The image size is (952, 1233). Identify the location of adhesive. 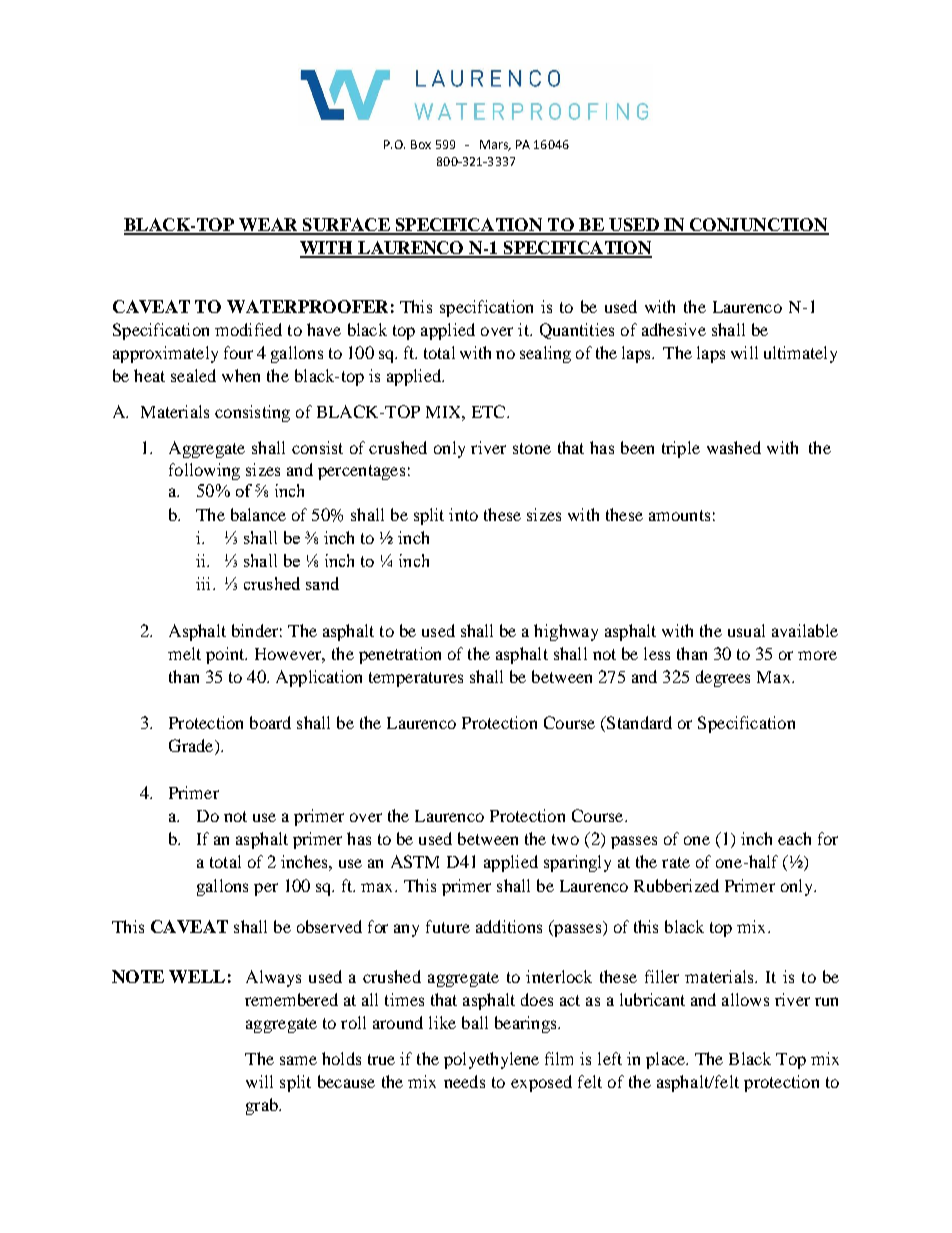
(674, 329).
